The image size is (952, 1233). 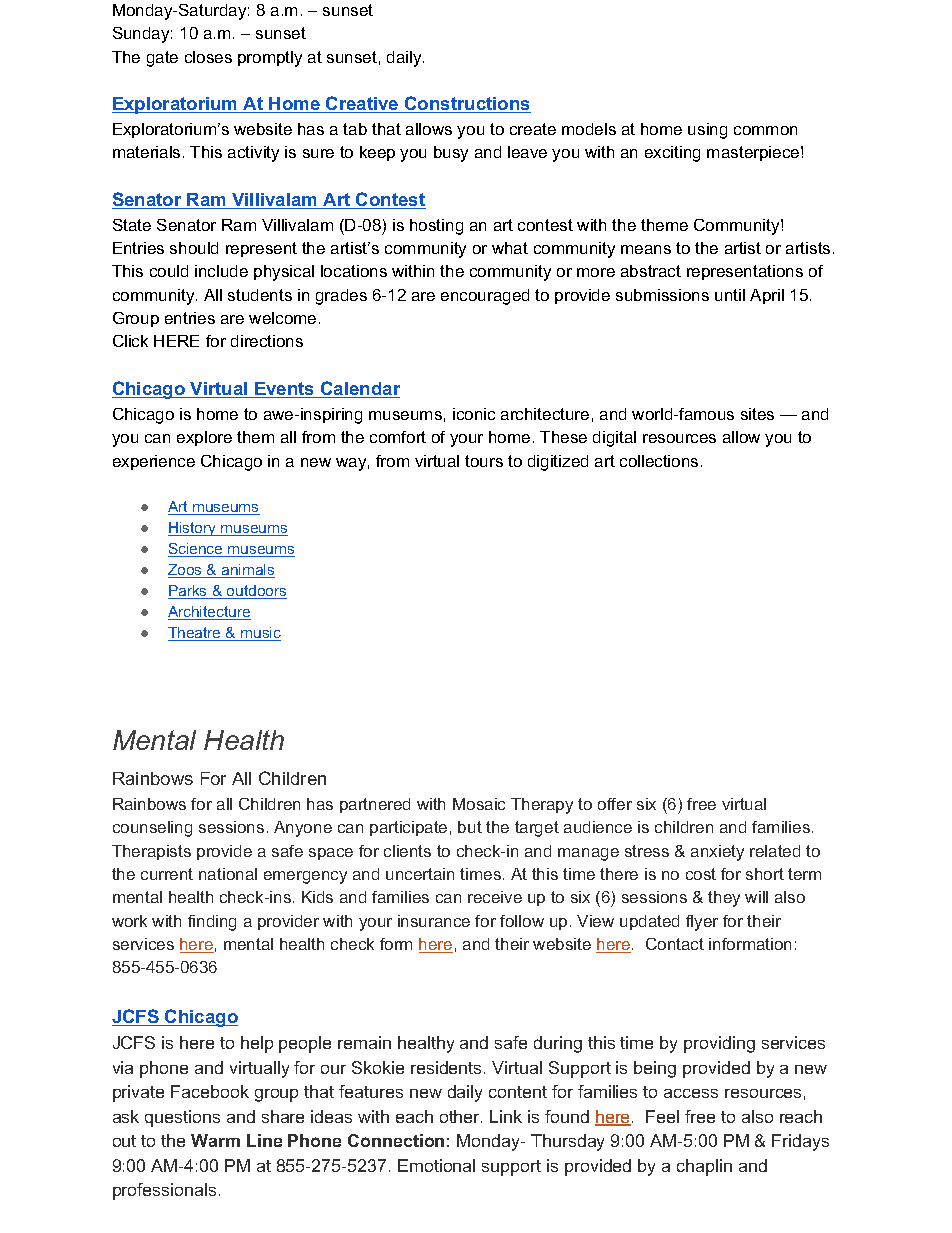 What do you see at coordinates (730, 295) in the screenshot?
I see `until` at bounding box center [730, 295].
